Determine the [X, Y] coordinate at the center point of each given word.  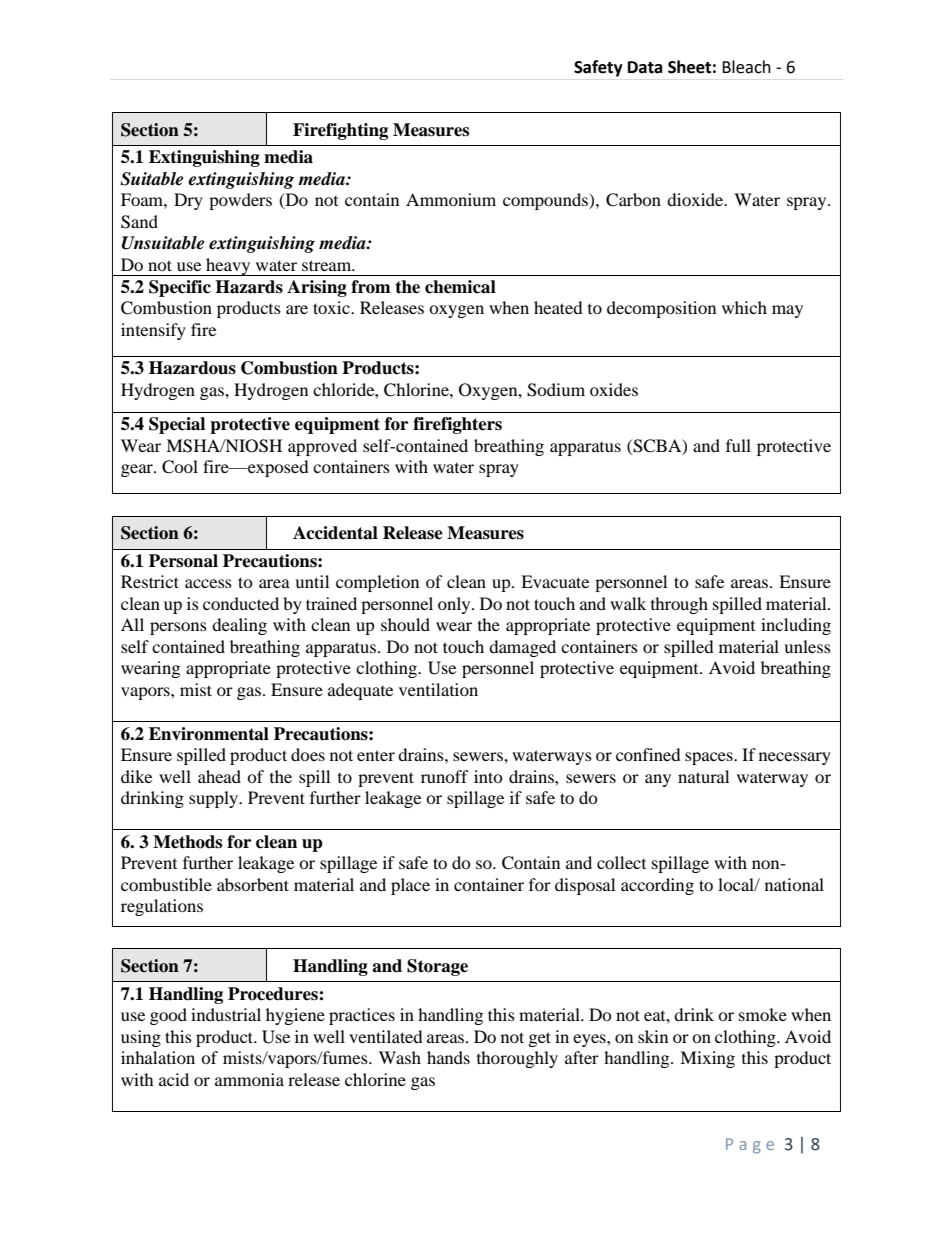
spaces [710, 758]
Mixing [707, 1059]
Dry [188, 201]
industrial [226, 1014]
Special [177, 425]
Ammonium [451, 199]
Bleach [746, 67]
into [488, 776]
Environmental [209, 734]
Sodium [556, 390]
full [738, 445]
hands [448, 1057]
